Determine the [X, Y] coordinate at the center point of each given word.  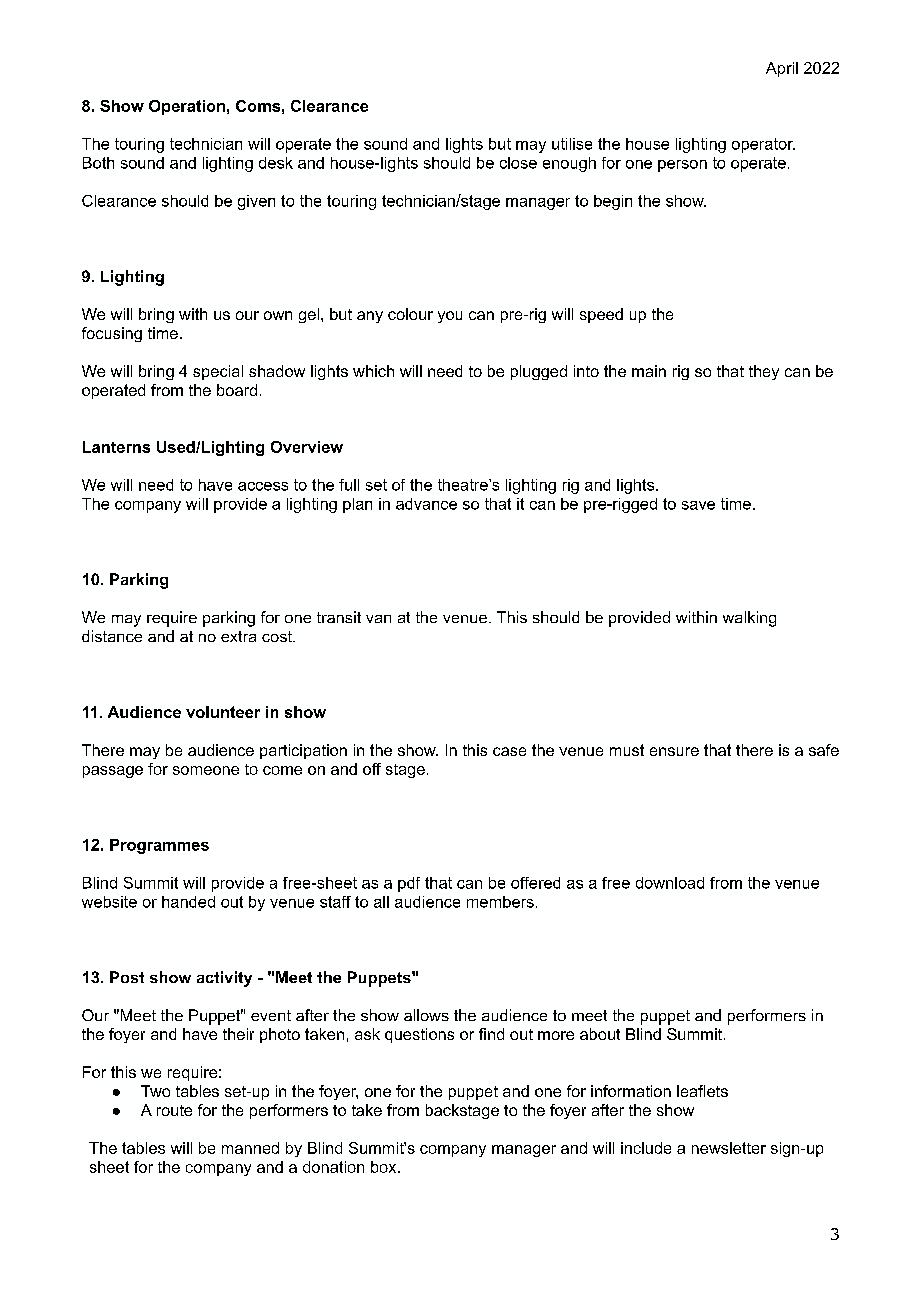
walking [749, 619]
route [174, 1110]
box [385, 1167]
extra [238, 636]
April [782, 69]
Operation [187, 107]
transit [339, 617]
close [518, 163]
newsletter [729, 1148]
